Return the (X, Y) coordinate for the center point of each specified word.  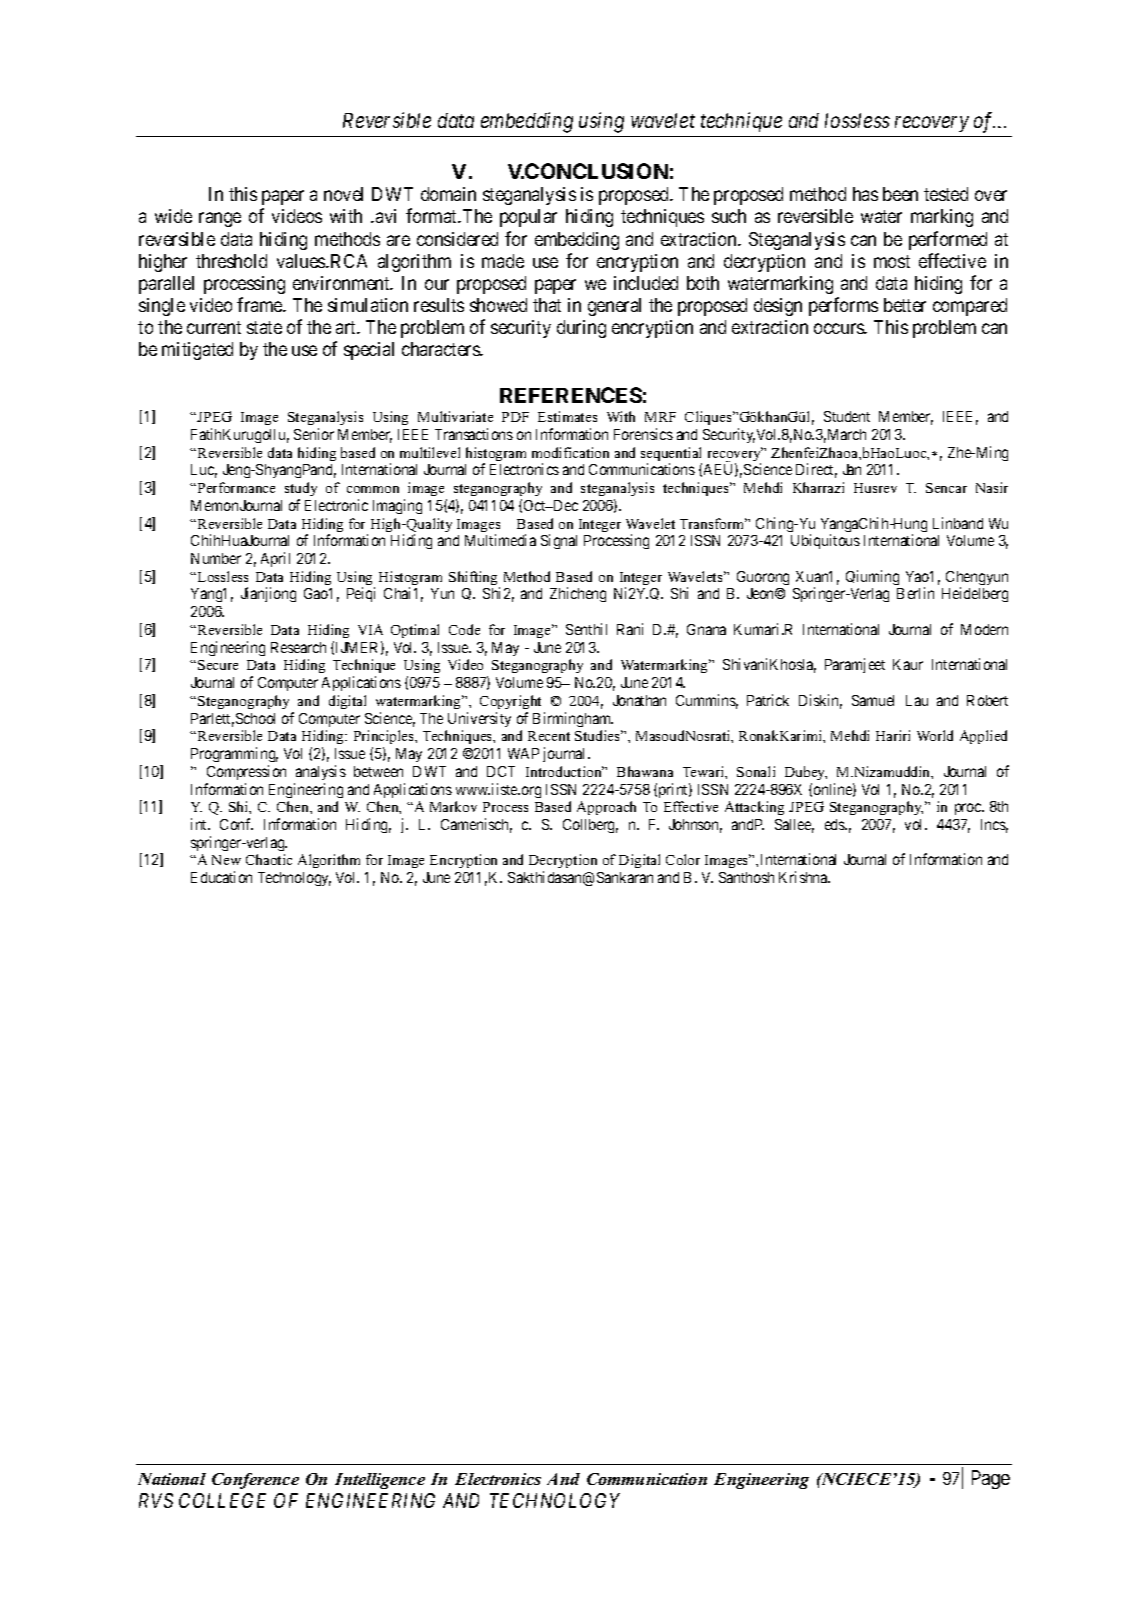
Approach (606, 808)
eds (836, 824)
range (220, 220)
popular (528, 218)
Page (991, 1479)
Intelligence (380, 1481)
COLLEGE (222, 1500)
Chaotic (269, 859)
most (892, 261)
